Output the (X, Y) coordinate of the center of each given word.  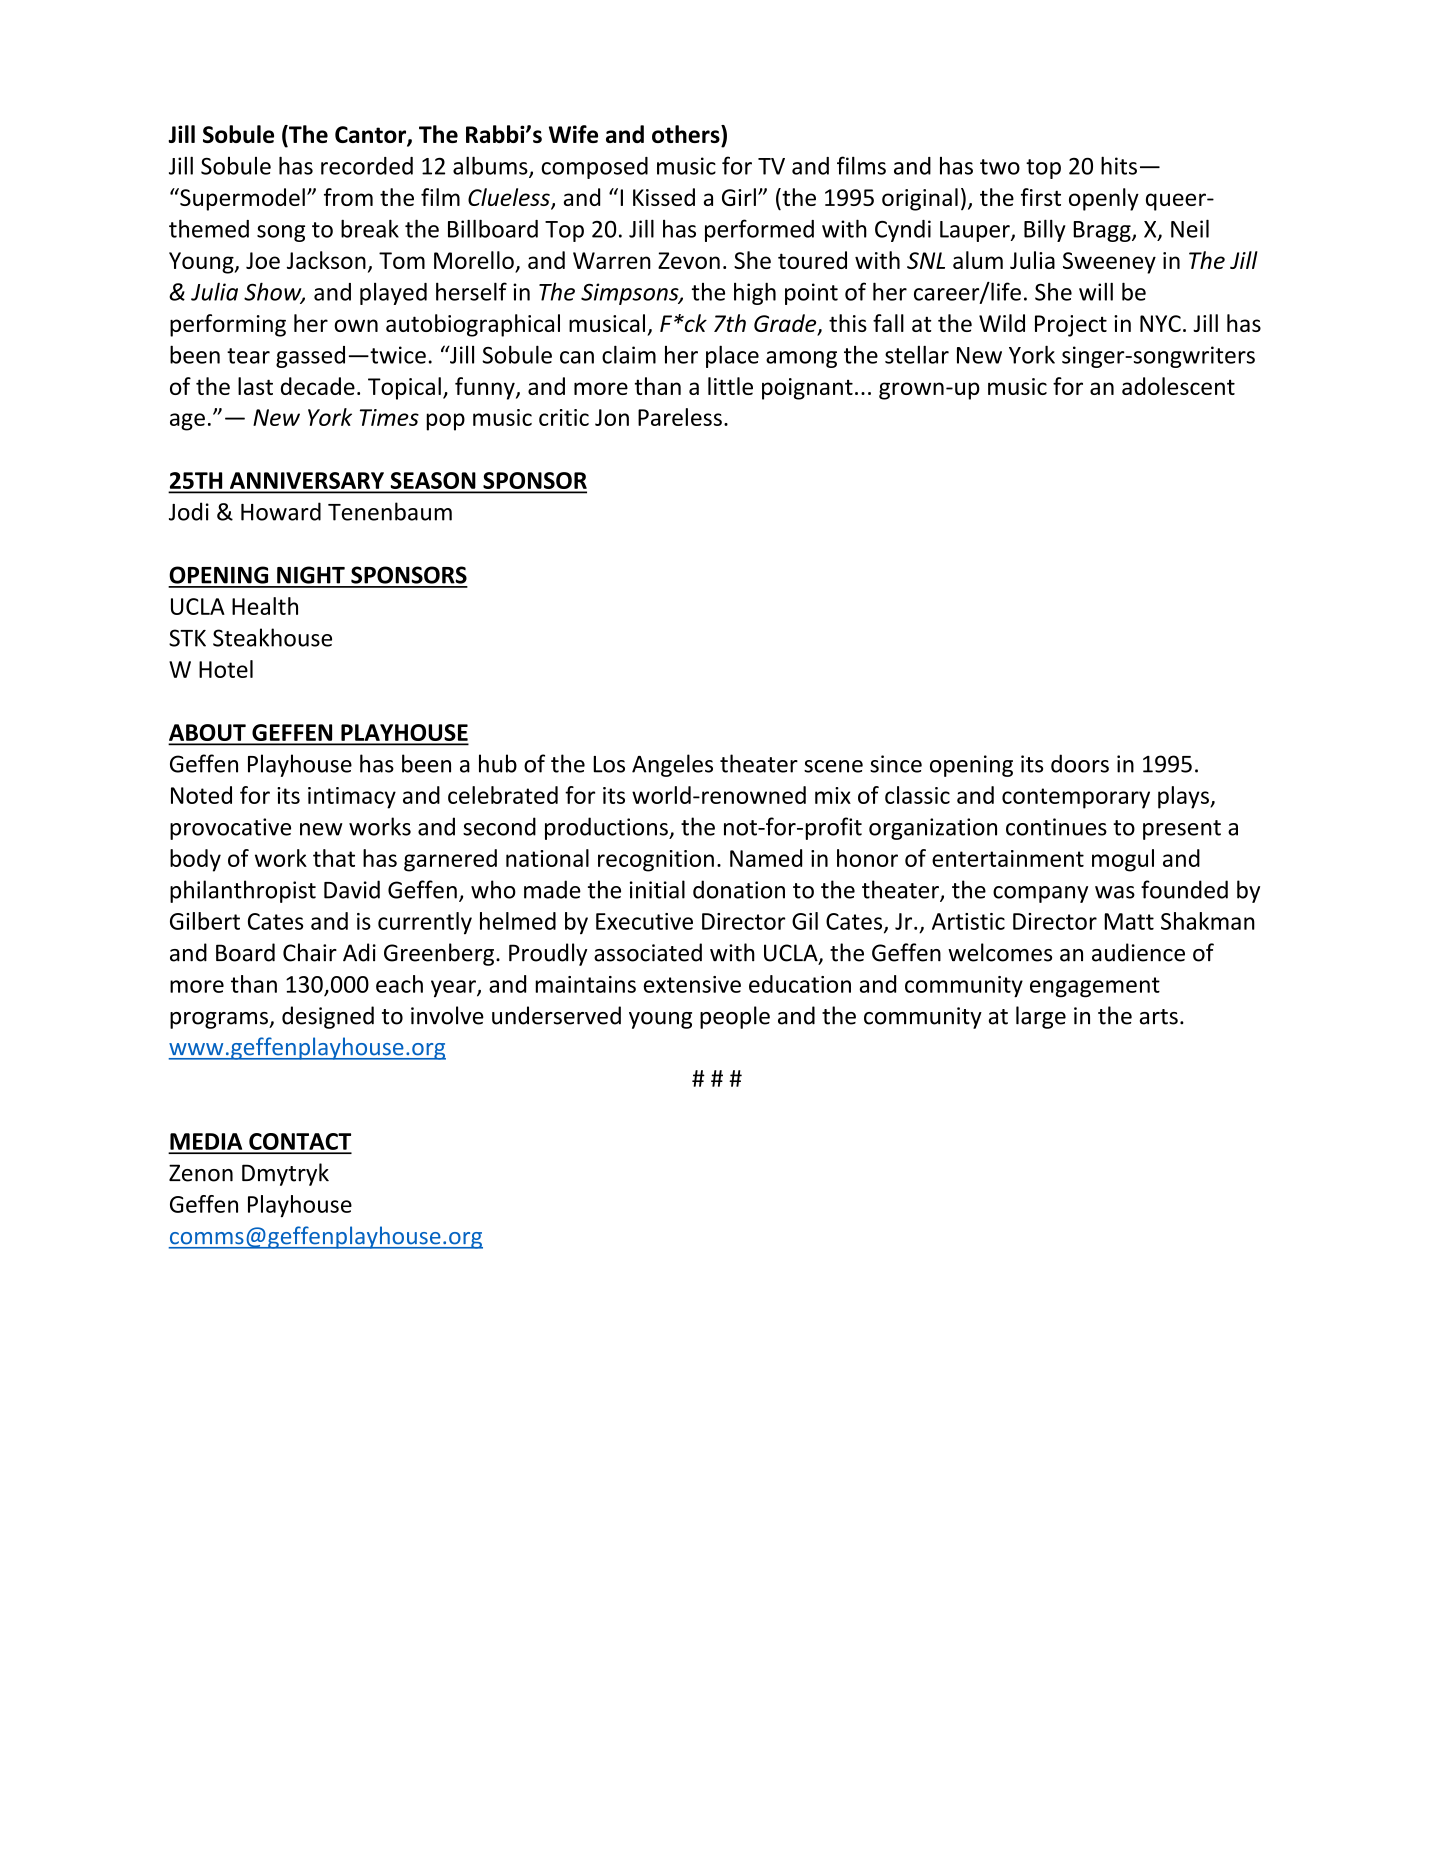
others (687, 134)
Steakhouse (272, 637)
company (1040, 894)
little (730, 386)
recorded (367, 166)
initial (657, 889)
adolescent (1178, 386)
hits (1119, 165)
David (352, 889)
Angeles (672, 765)
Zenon (201, 1173)
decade (318, 386)
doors (1080, 763)
